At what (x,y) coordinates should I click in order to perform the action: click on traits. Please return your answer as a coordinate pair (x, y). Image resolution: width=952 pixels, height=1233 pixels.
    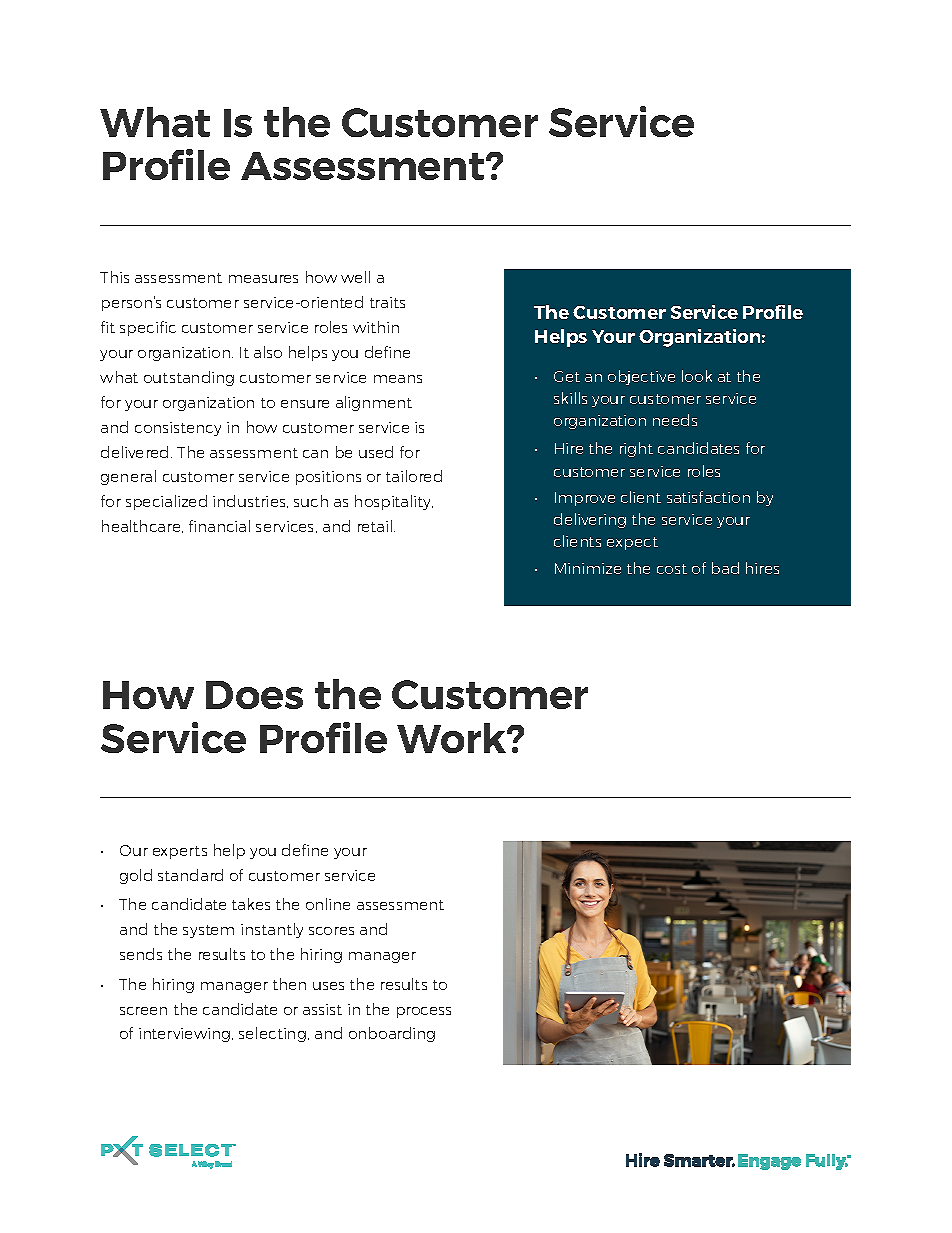
    Looking at the image, I should click on (387, 302).
